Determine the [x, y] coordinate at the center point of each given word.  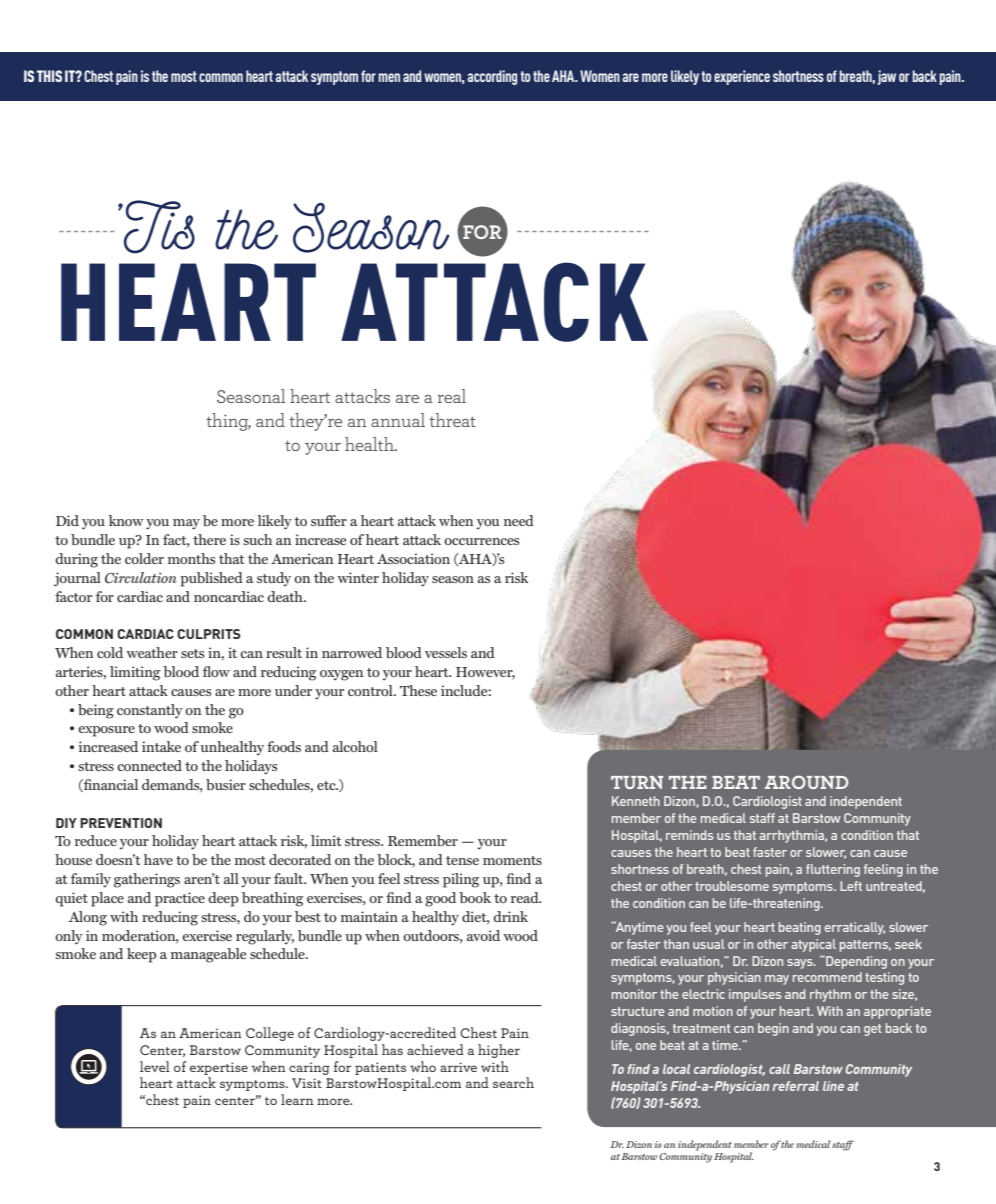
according [492, 77]
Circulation [141, 577]
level [155, 1066]
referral [795, 1086]
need [519, 520]
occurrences [481, 541]
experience [742, 77]
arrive [458, 1067]
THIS [49, 76]
